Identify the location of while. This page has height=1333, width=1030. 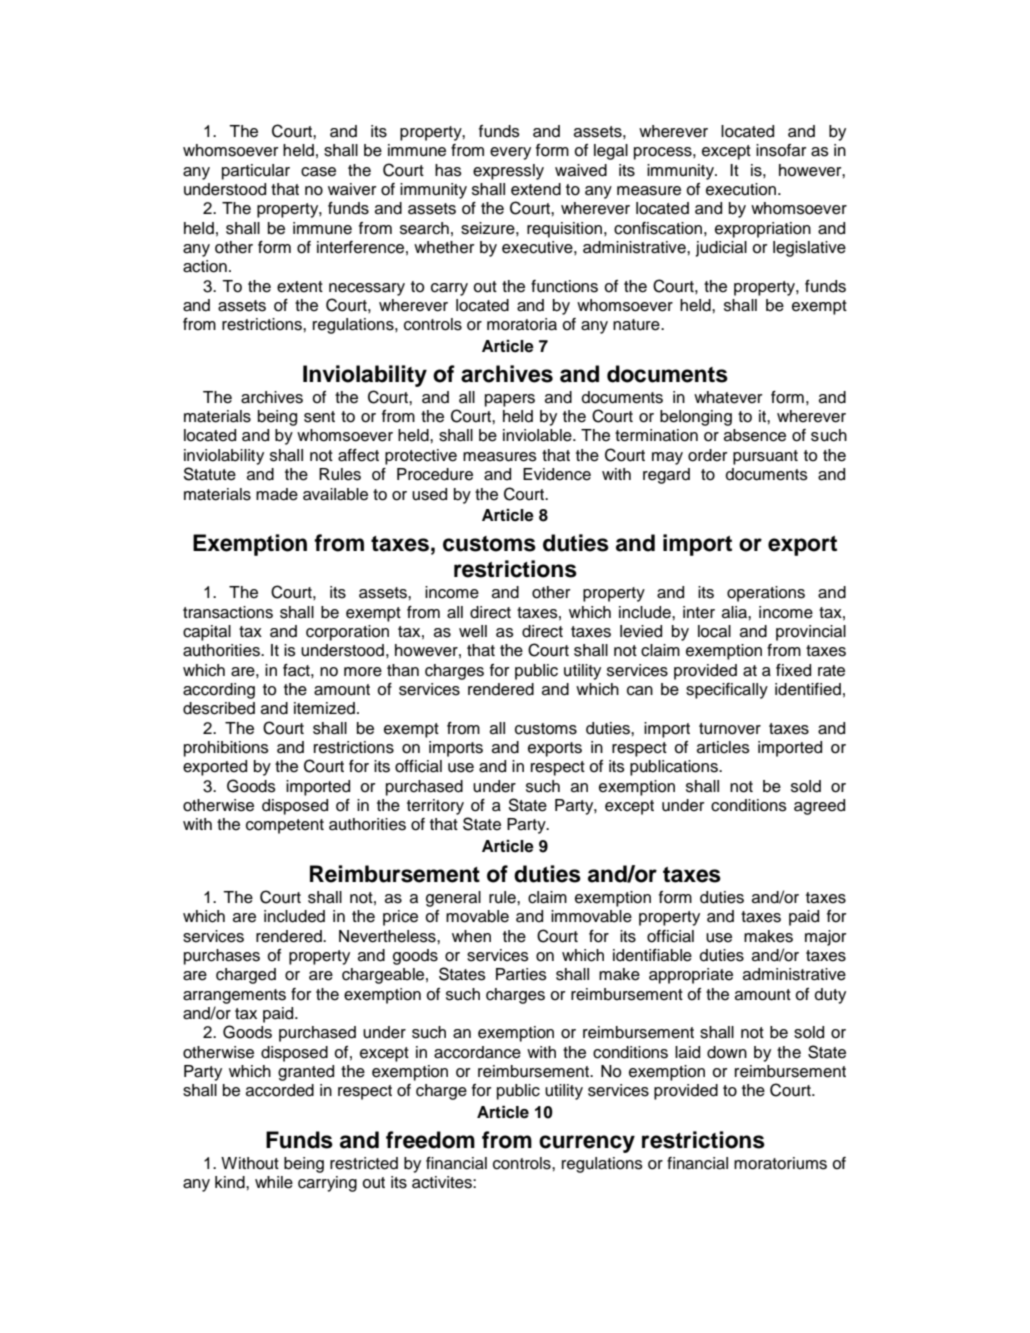
(274, 1182).
